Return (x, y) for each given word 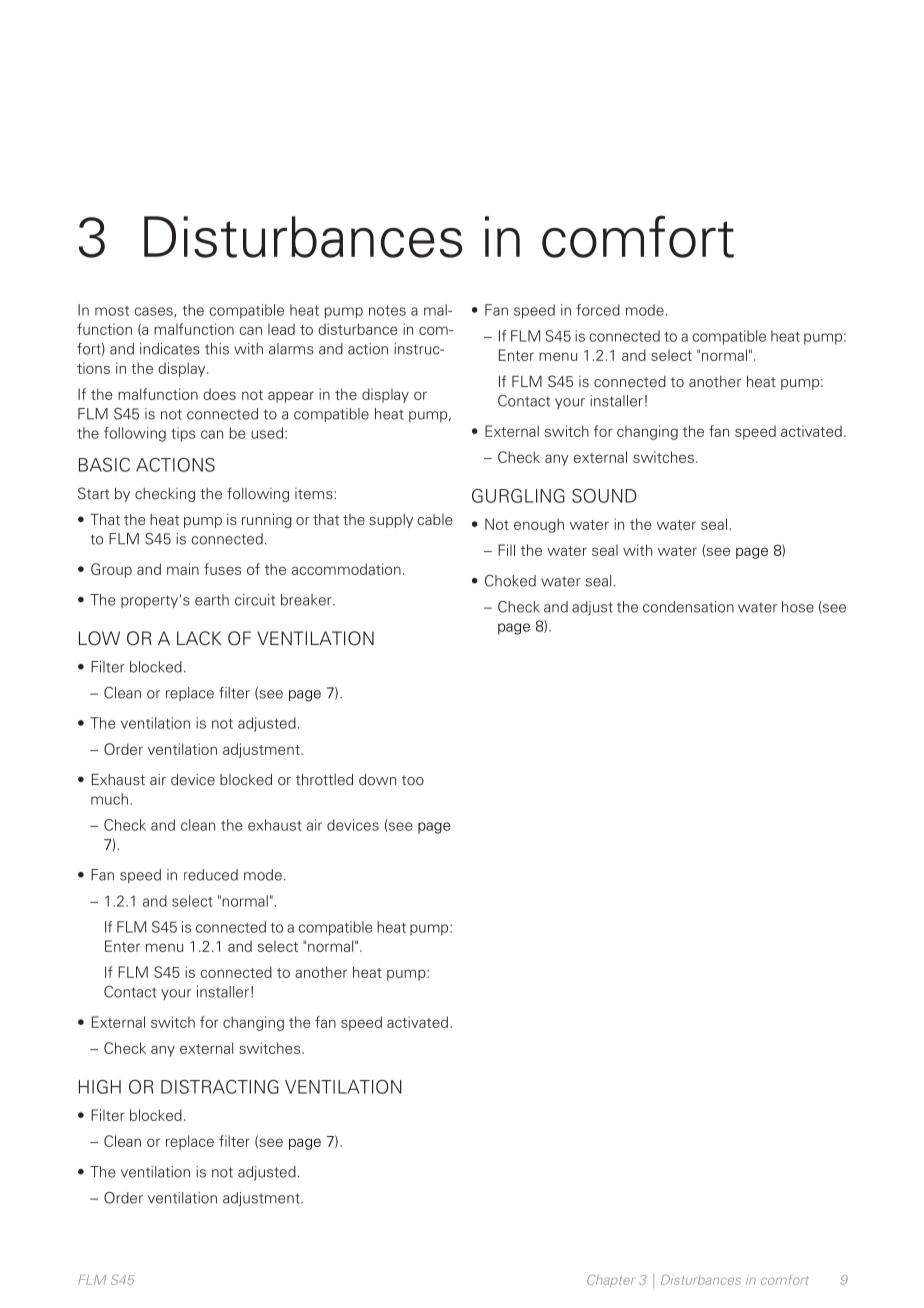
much (109, 799)
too (413, 780)
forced (598, 310)
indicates (170, 349)
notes (387, 311)
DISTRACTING (220, 1087)
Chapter (610, 1280)
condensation (688, 607)
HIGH (100, 1087)
